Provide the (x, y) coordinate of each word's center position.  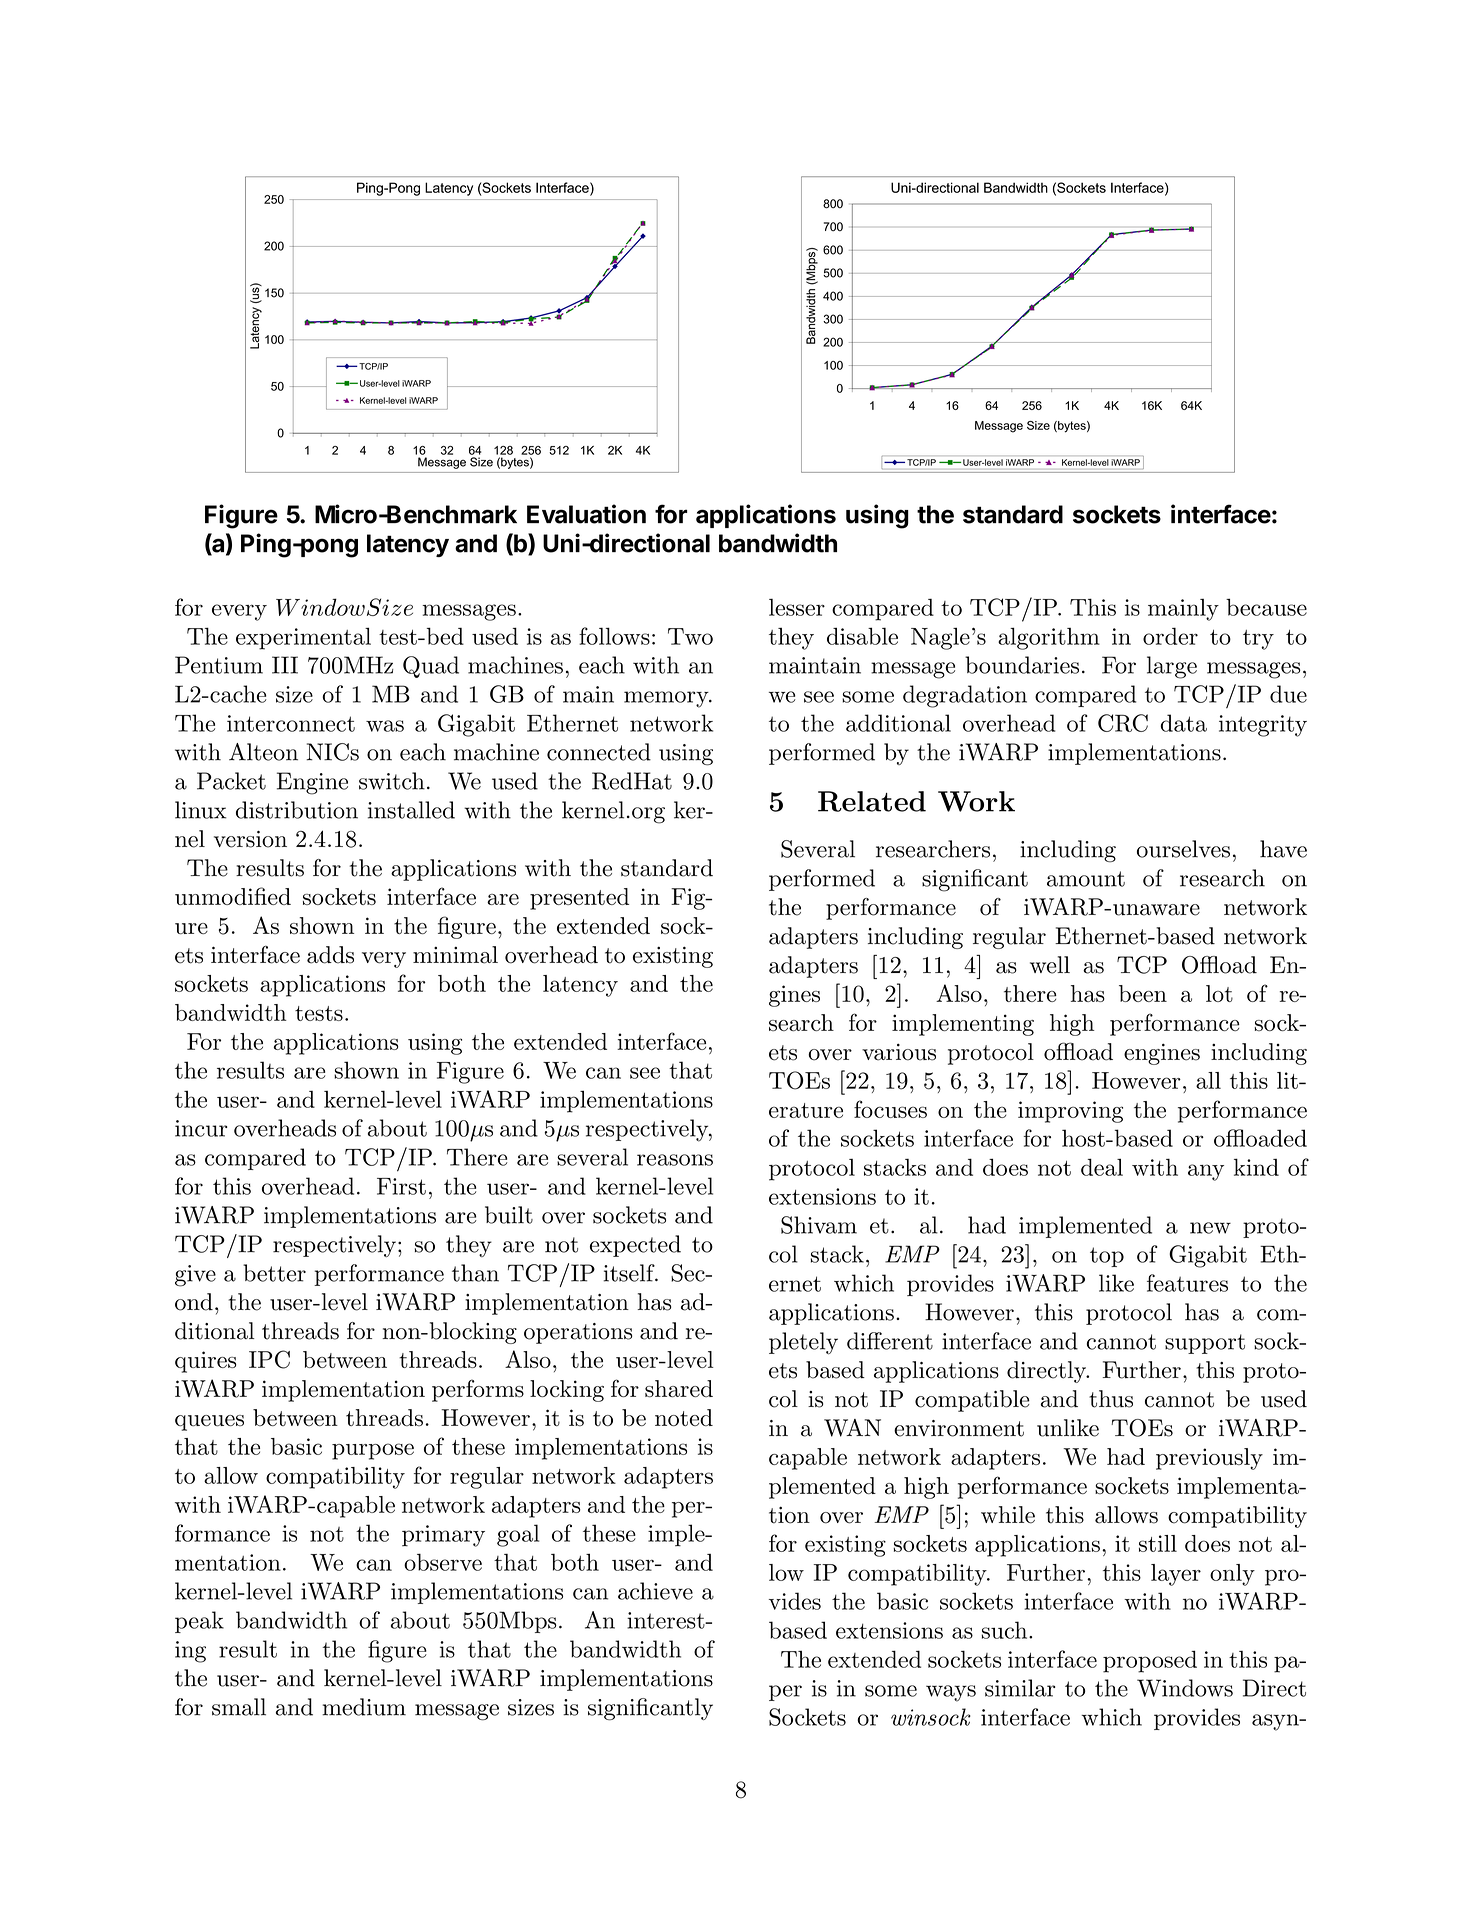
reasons (675, 1160)
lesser (797, 607)
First (401, 1186)
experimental (303, 638)
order (1170, 636)
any (1206, 1172)
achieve (655, 1591)
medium (364, 1707)
